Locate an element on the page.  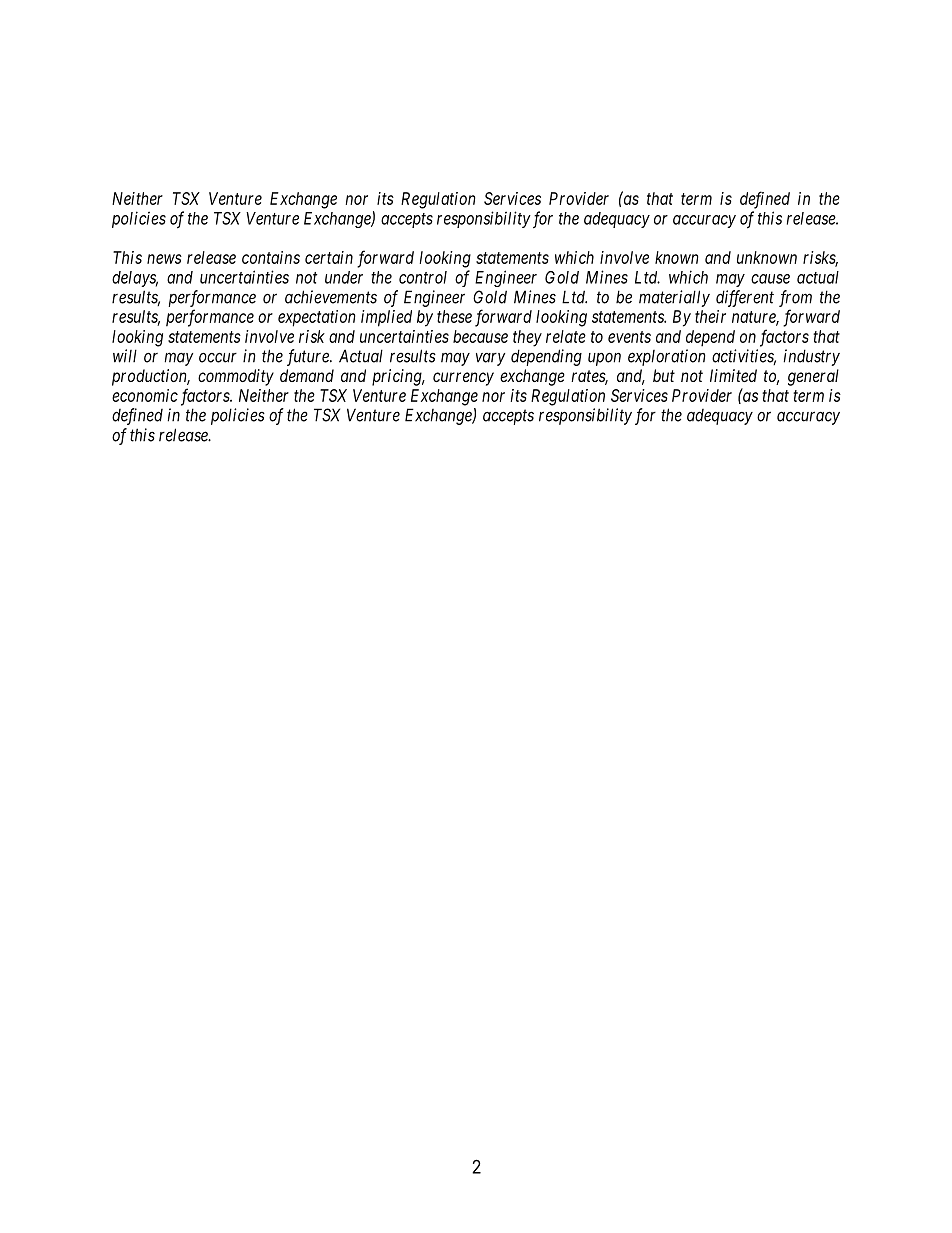
materially is located at coordinates (674, 298).
